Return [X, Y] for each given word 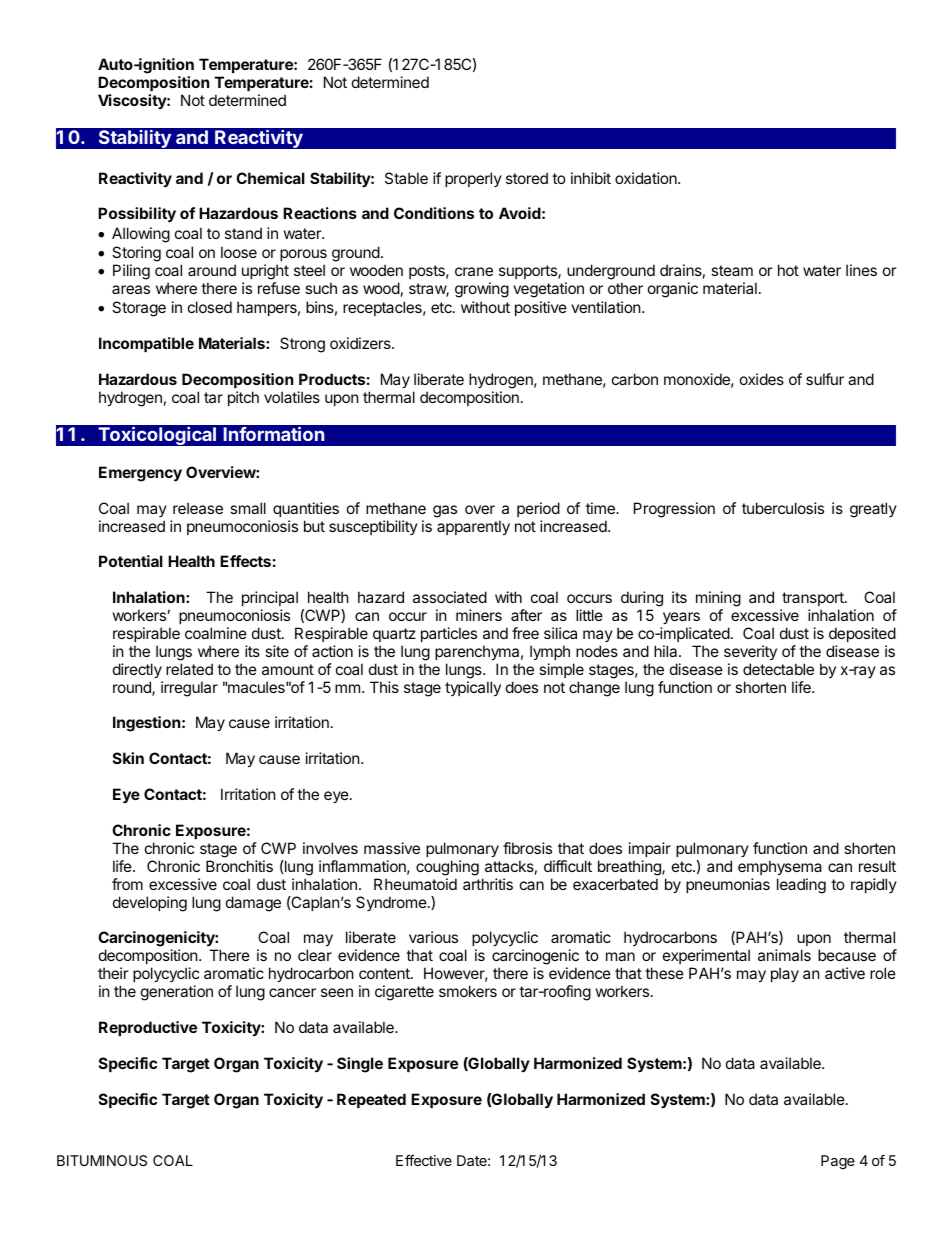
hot [788, 270]
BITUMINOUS [102, 1160]
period [538, 509]
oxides [762, 379]
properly [473, 179]
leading [801, 886]
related [189, 669]
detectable [778, 669]
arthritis [488, 884]
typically [473, 688]
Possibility [137, 214]
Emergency [140, 474]
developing [150, 904]
